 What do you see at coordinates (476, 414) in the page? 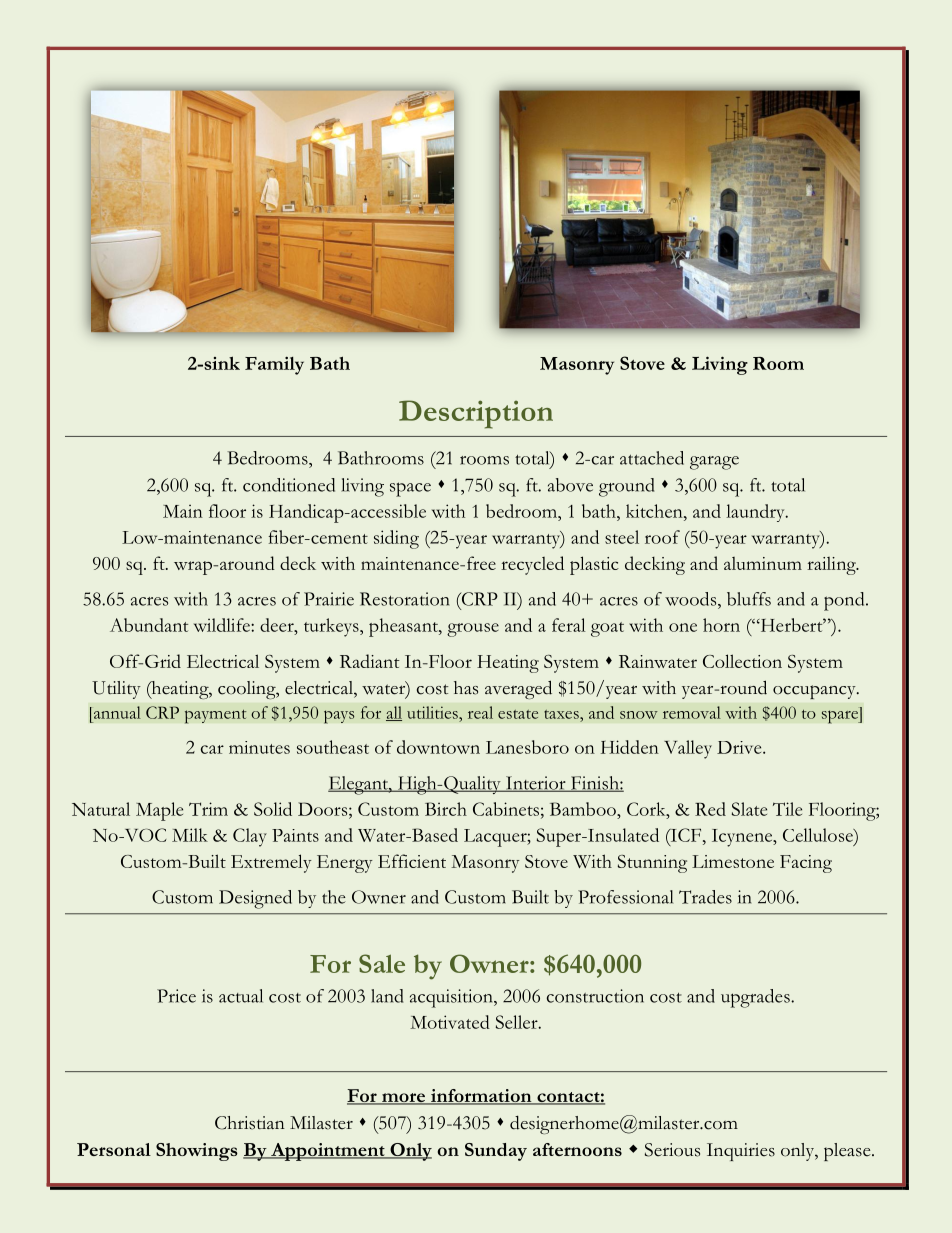
I see `Description` at bounding box center [476, 414].
